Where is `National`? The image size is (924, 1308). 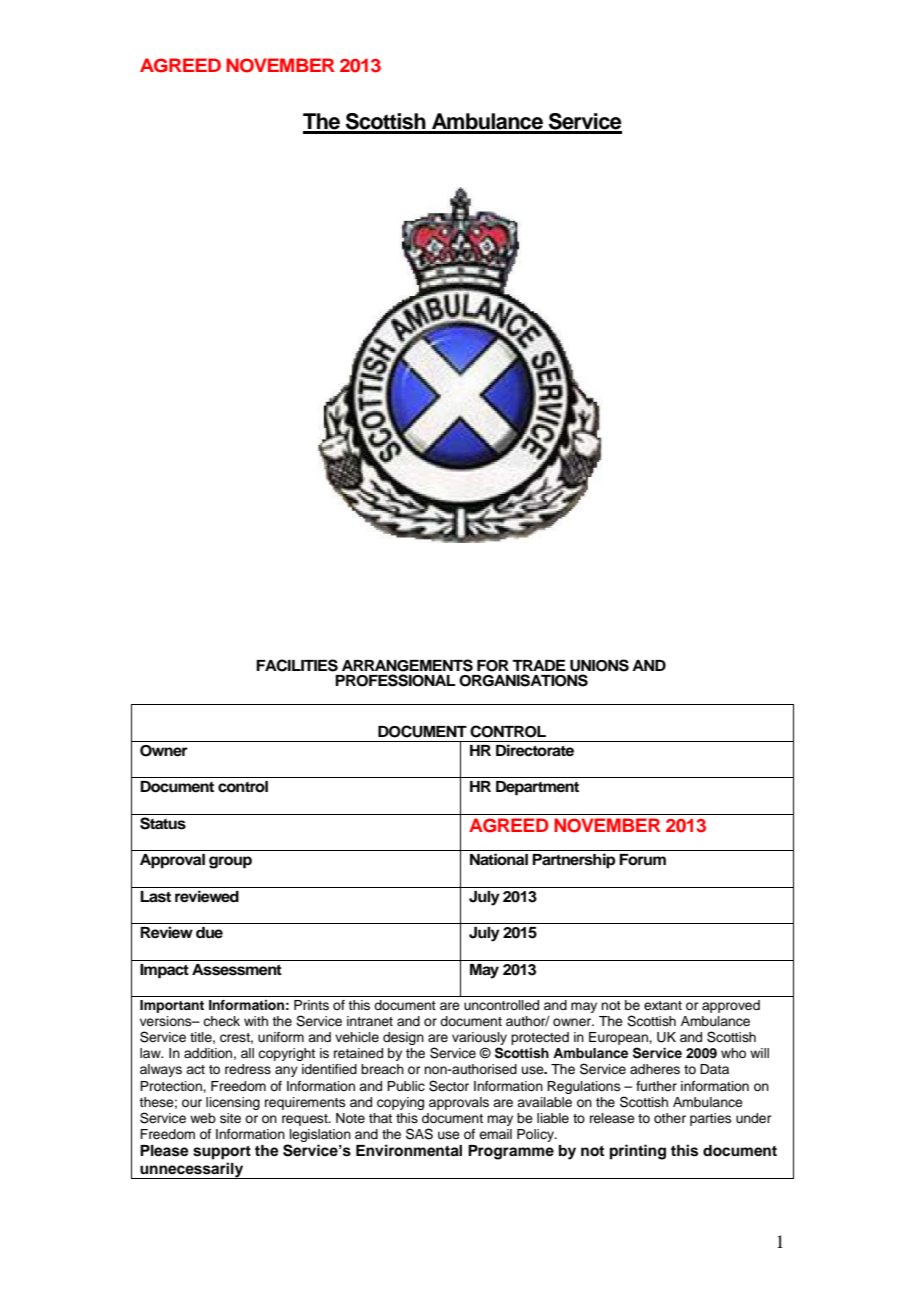 National is located at coordinates (499, 859).
